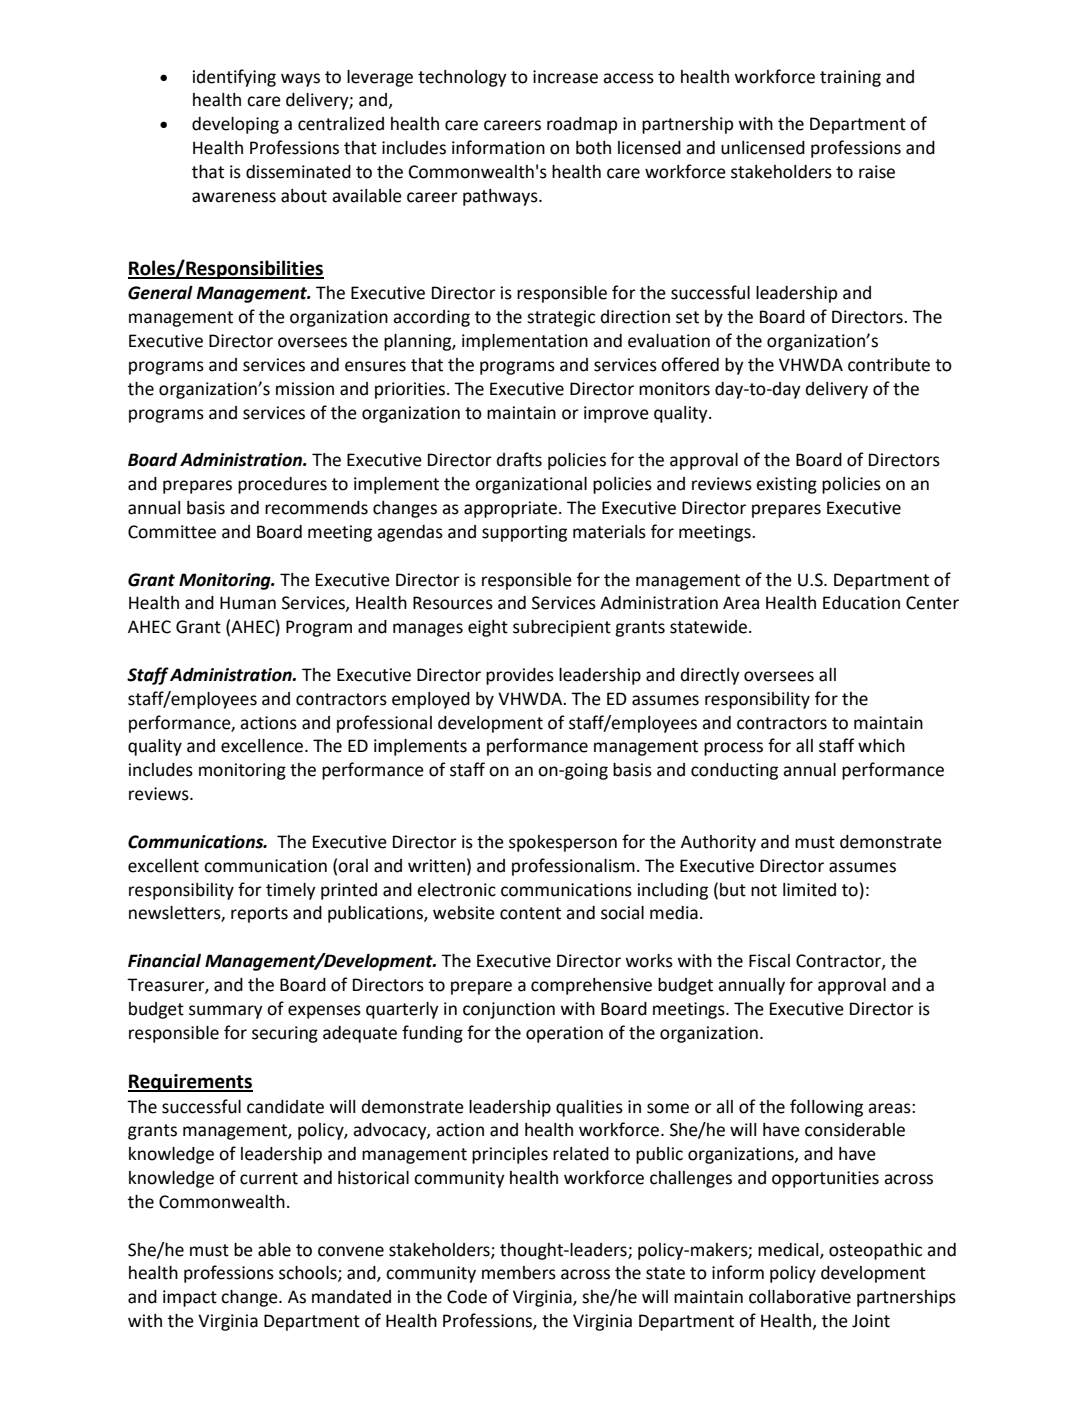  What do you see at coordinates (530, 913) in the screenshot?
I see `content` at bounding box center [530, 913].
